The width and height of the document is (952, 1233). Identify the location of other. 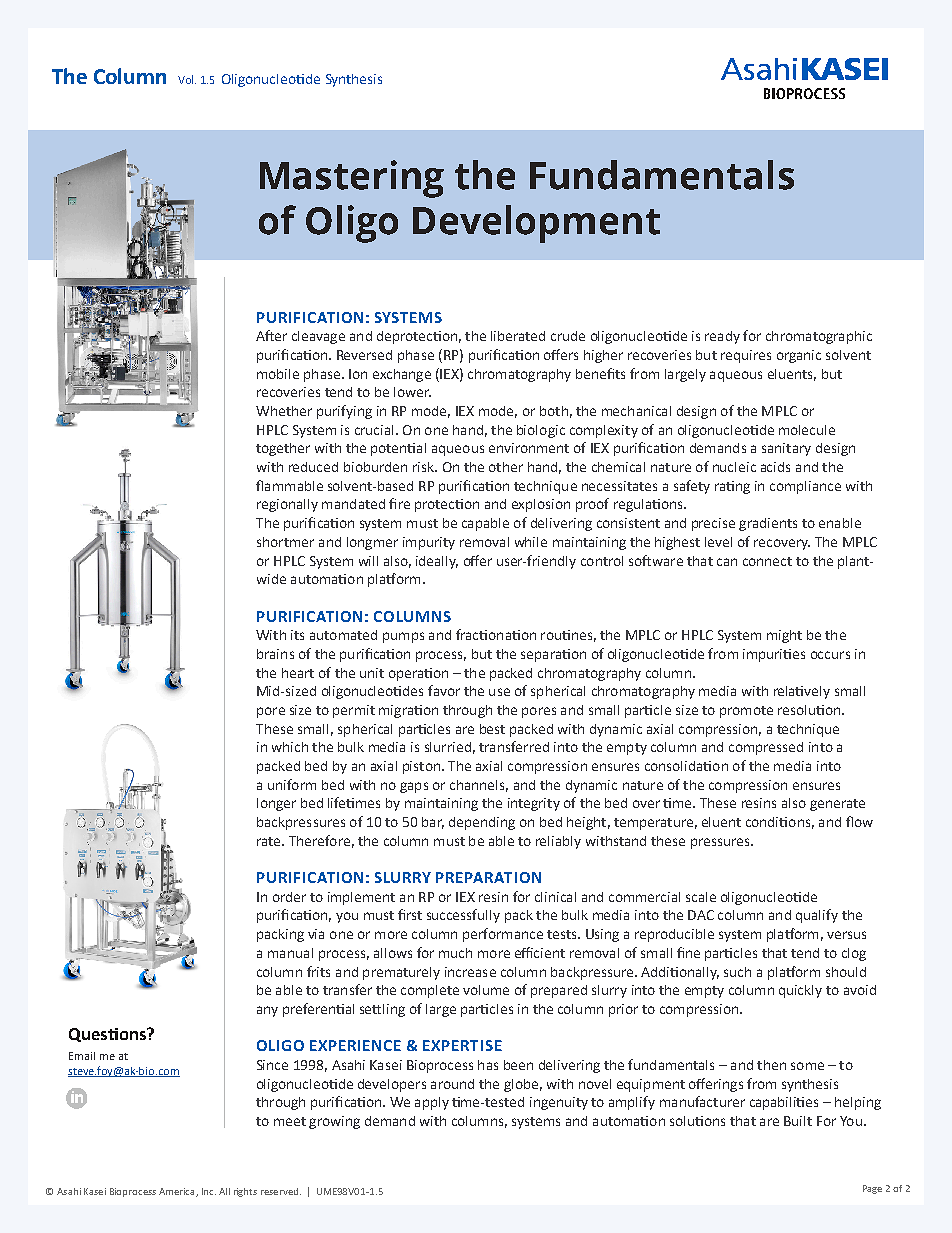
(506, 467).
